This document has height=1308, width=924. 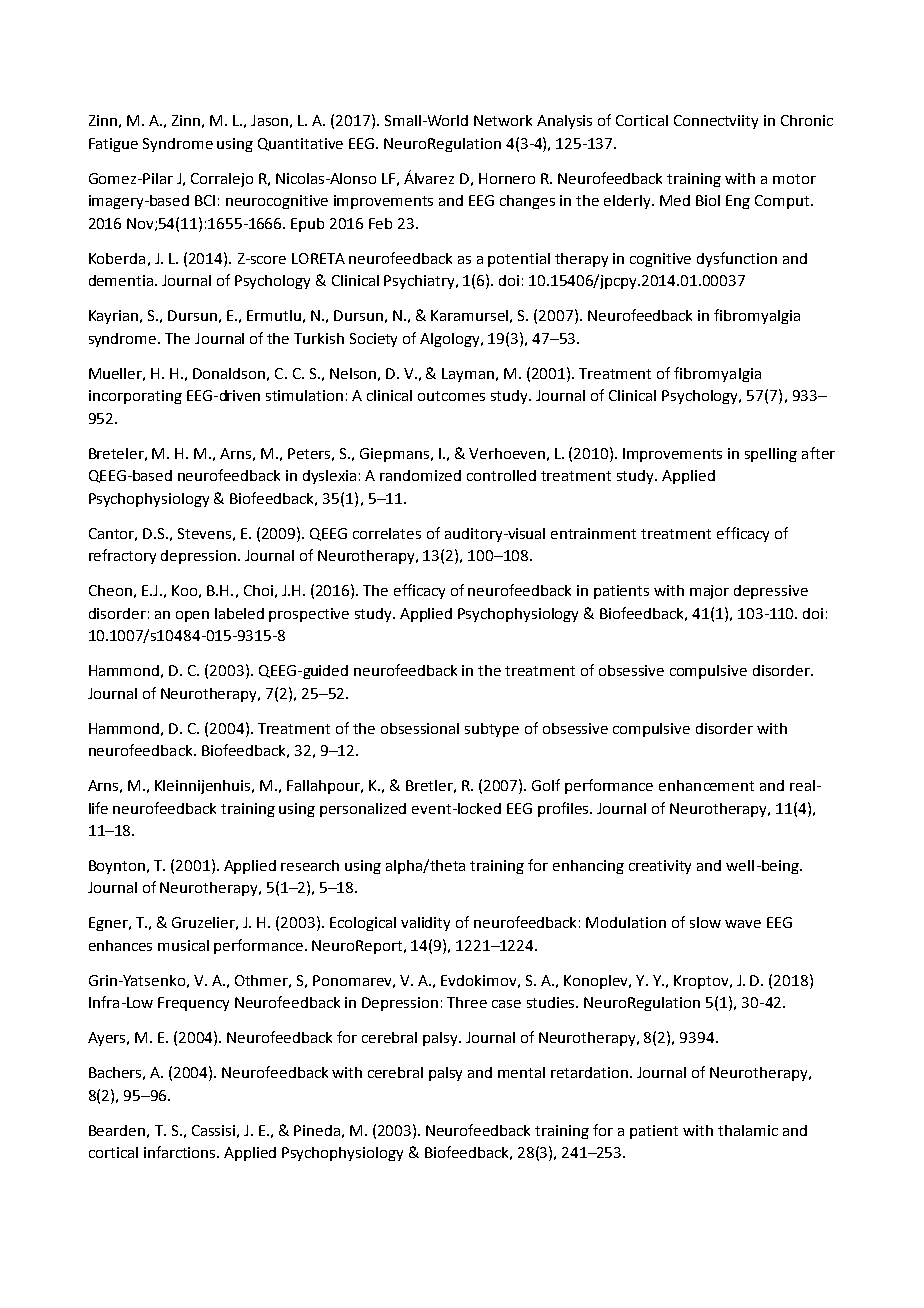 What do you see at coordinates (546, 785) in the document?
I see `Golf` at bounding box center [546, 785].
